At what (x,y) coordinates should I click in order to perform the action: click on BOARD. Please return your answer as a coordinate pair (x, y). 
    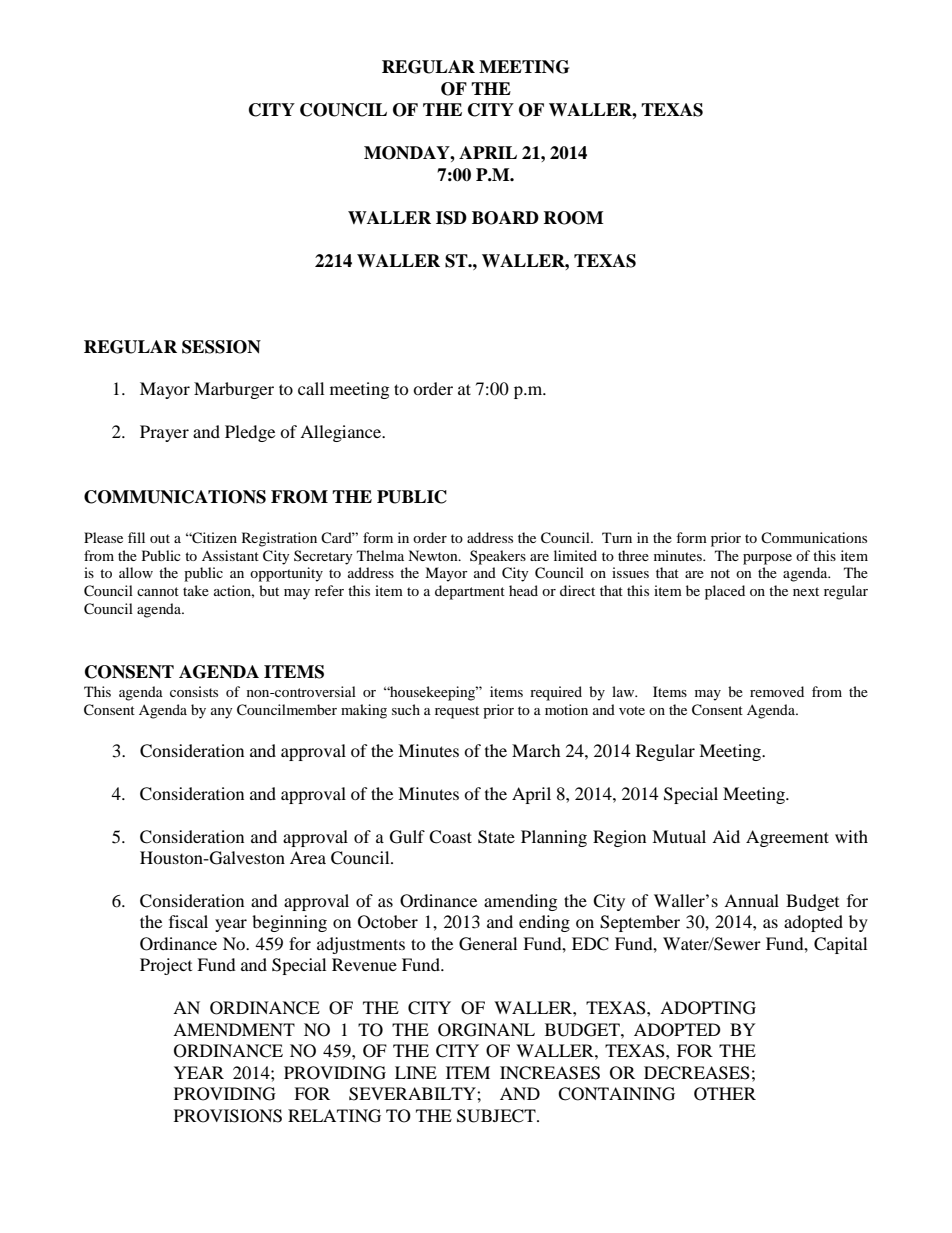
    Looking at the image, I should click on (505, 218).
